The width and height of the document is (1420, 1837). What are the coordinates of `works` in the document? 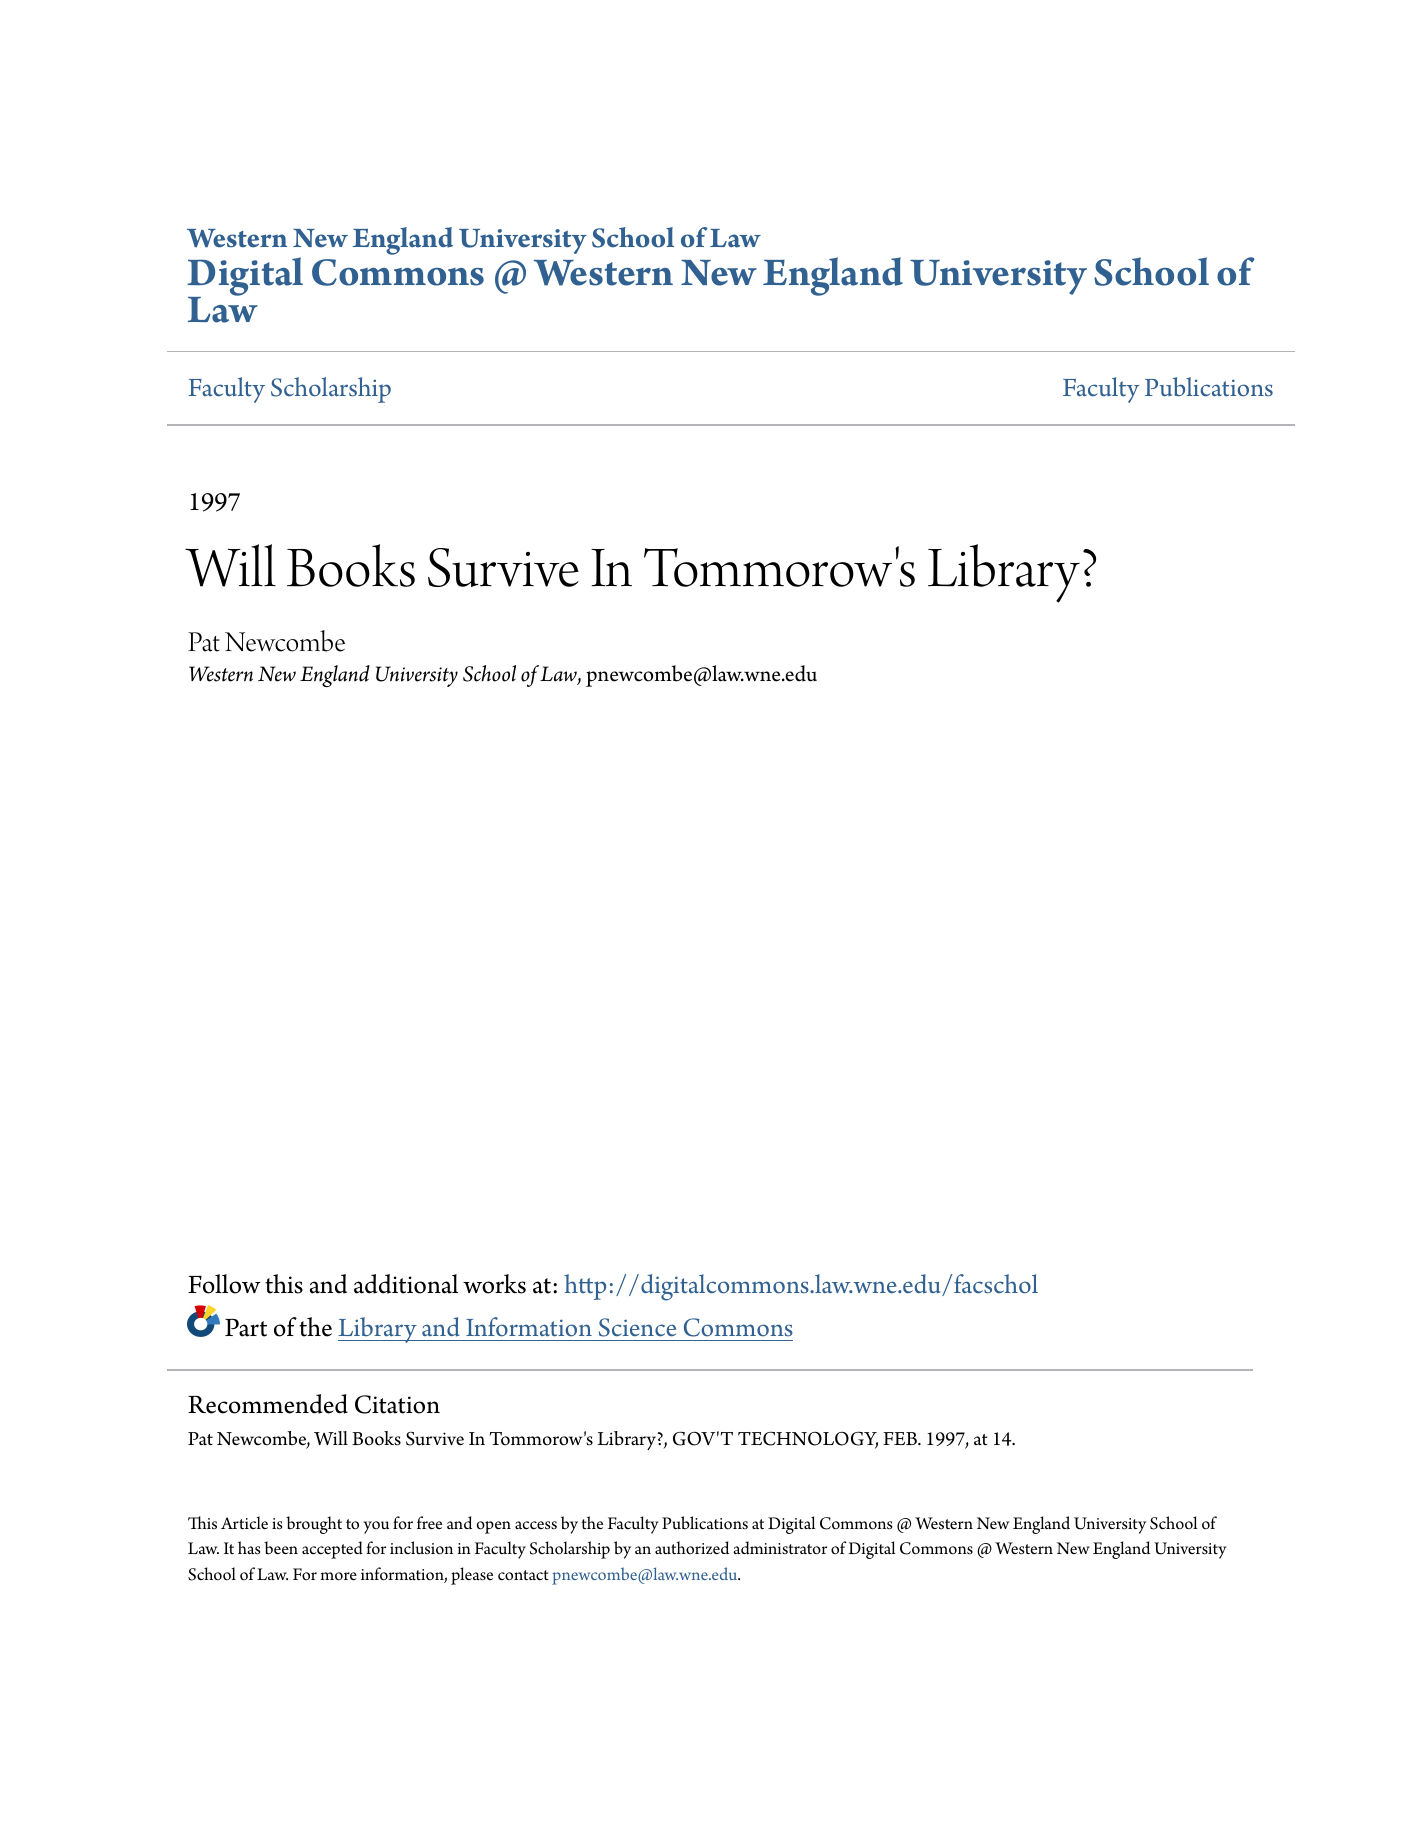 It's located at (494, 1284).
